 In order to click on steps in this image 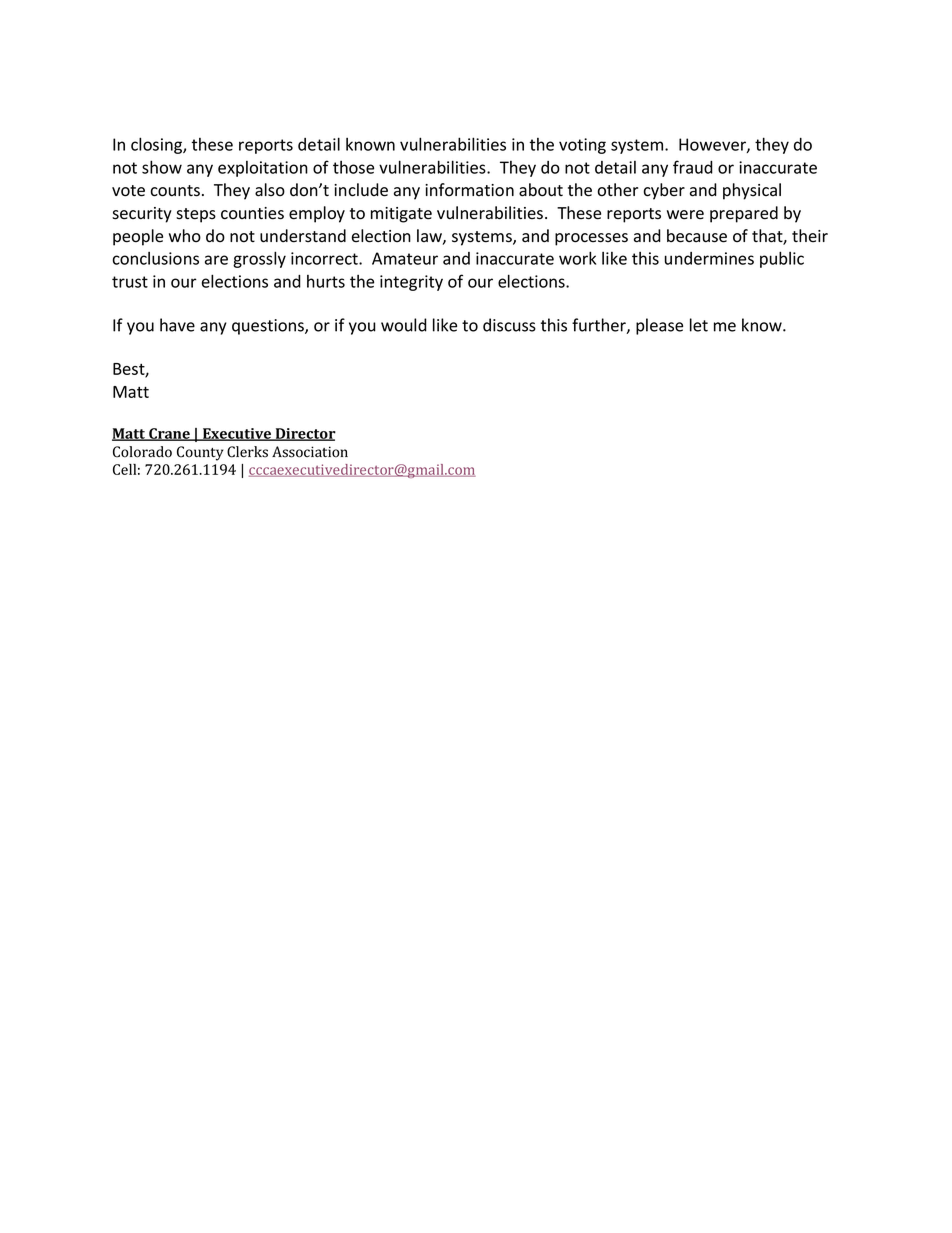, I will do `click(196, 215)`.
